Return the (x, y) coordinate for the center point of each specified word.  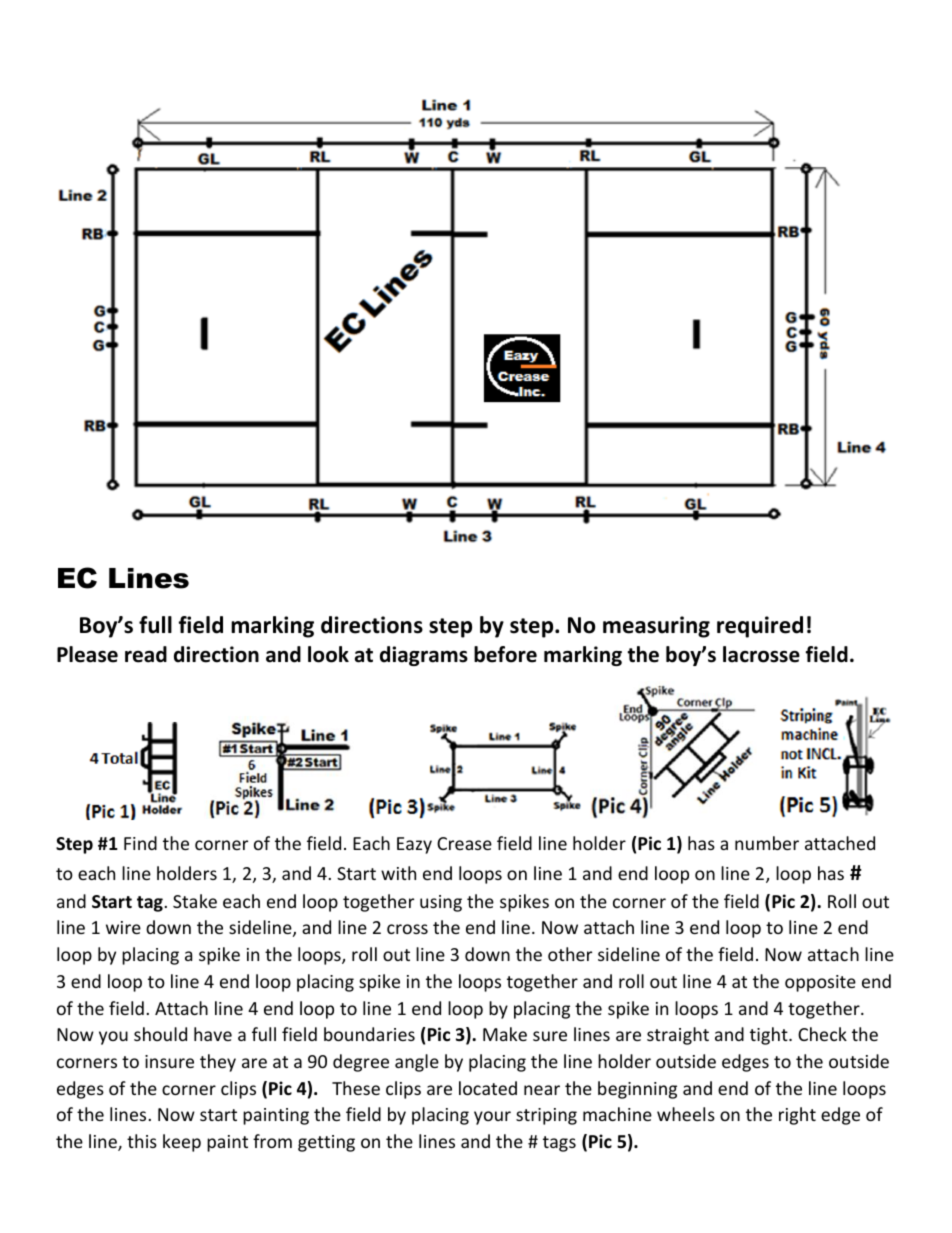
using (441, 903)
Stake (195, 901)
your (492, 1118)
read (146, 654)
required (760, 627)
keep (182, 1143)
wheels (686, 1114)
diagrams (424, 656)
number (767, 843)
